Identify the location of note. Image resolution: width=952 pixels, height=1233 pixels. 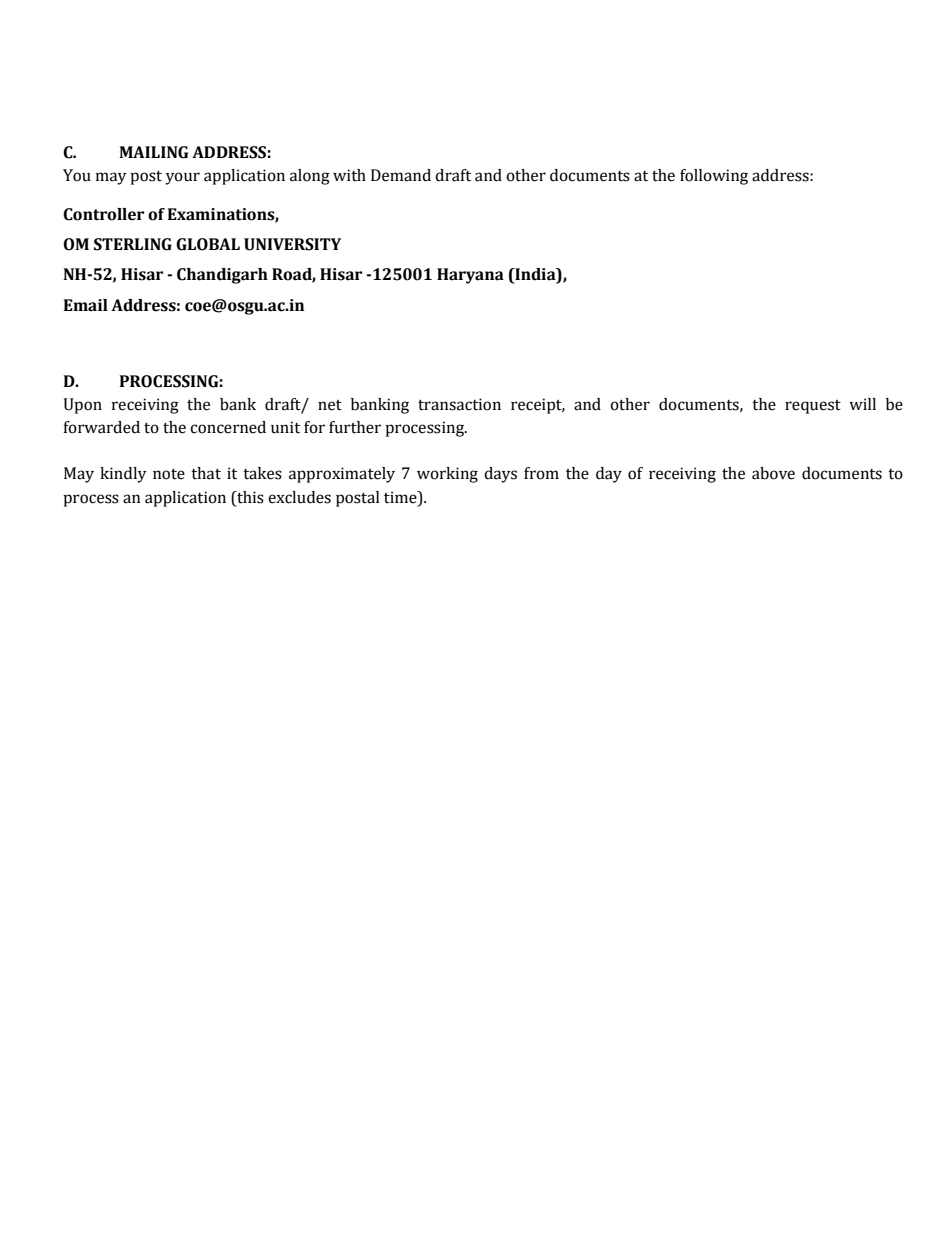
(169, 474).
